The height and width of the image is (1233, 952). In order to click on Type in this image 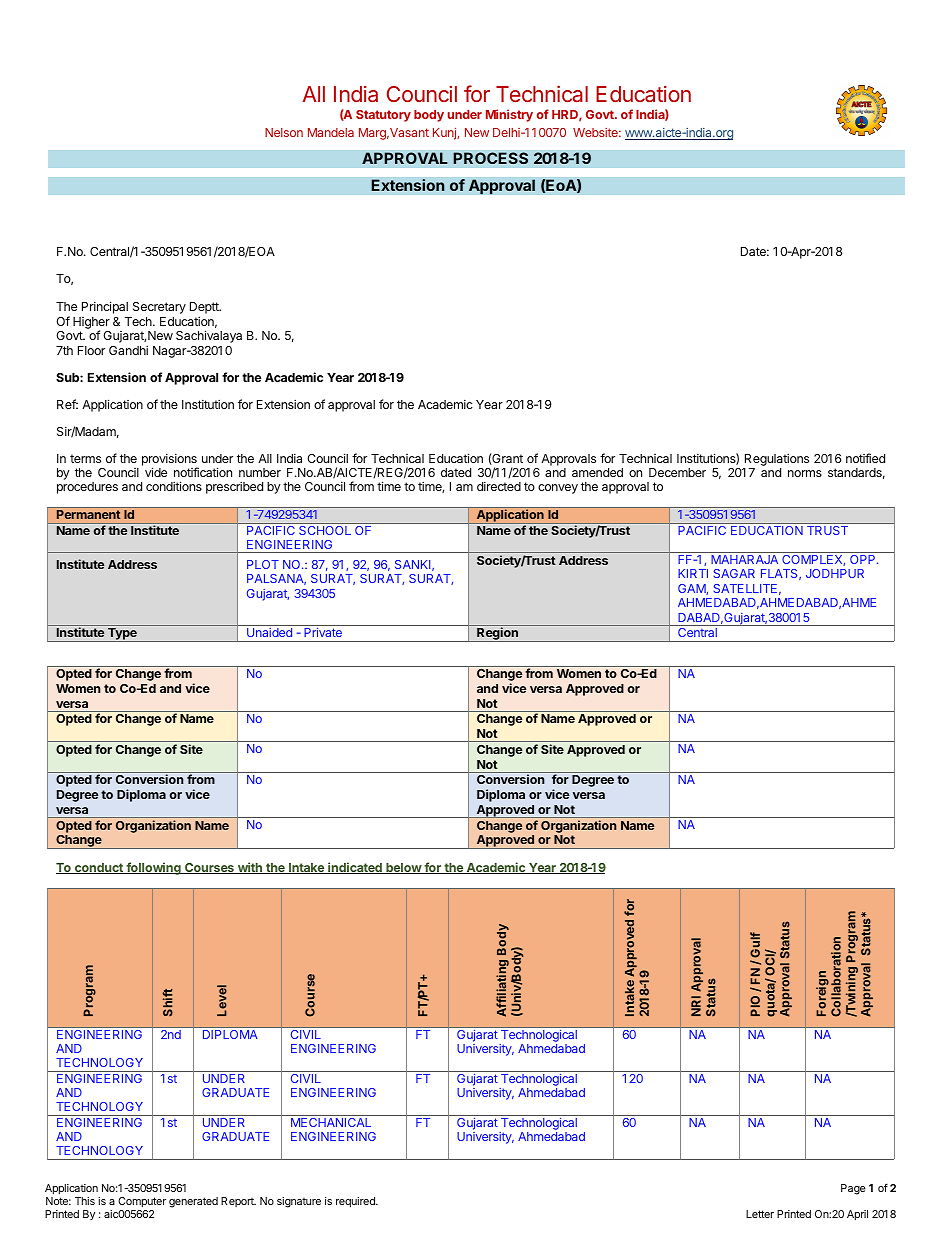, I will do `click(122, 635)`.
